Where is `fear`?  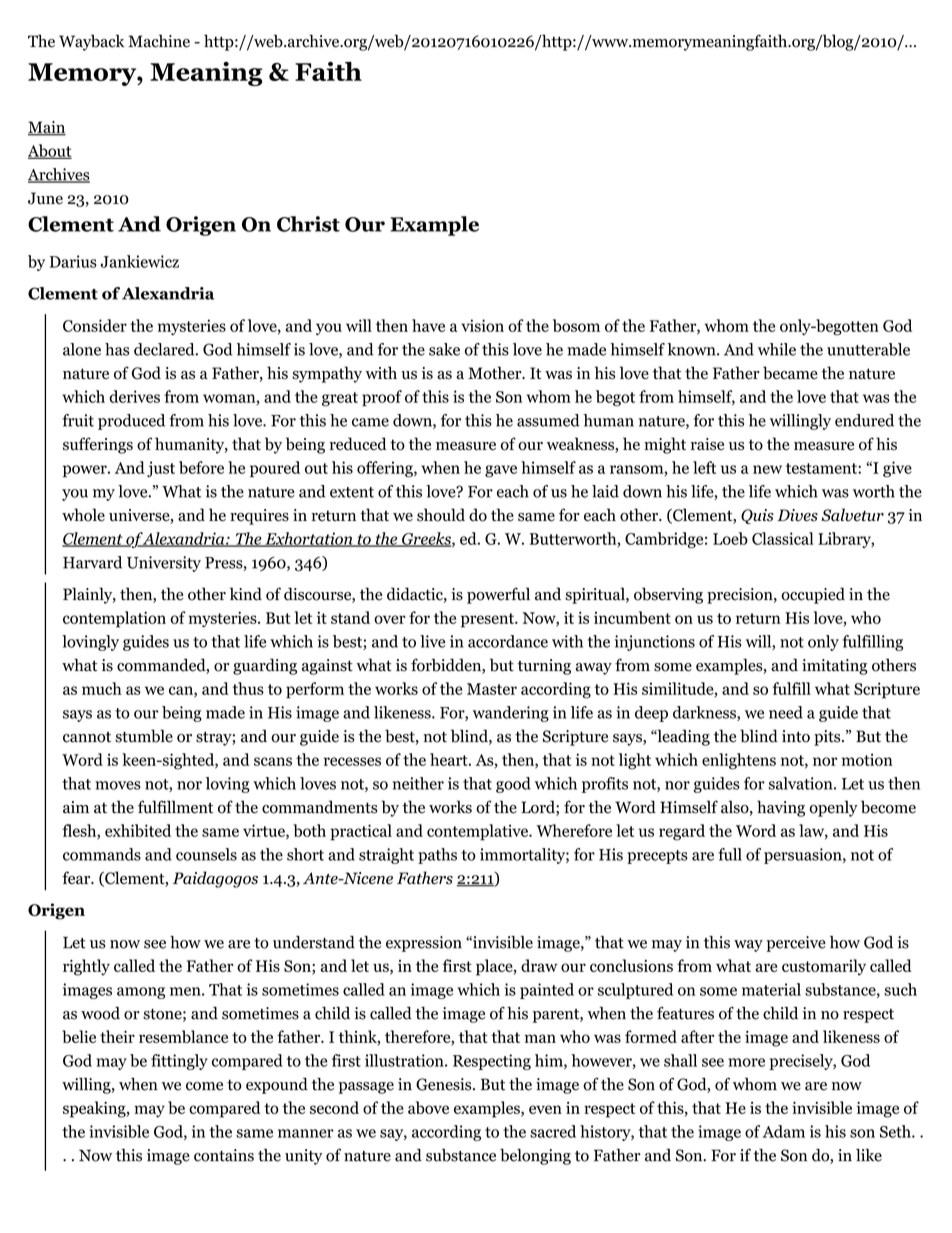
fear is located at coordinates (77, 878).
